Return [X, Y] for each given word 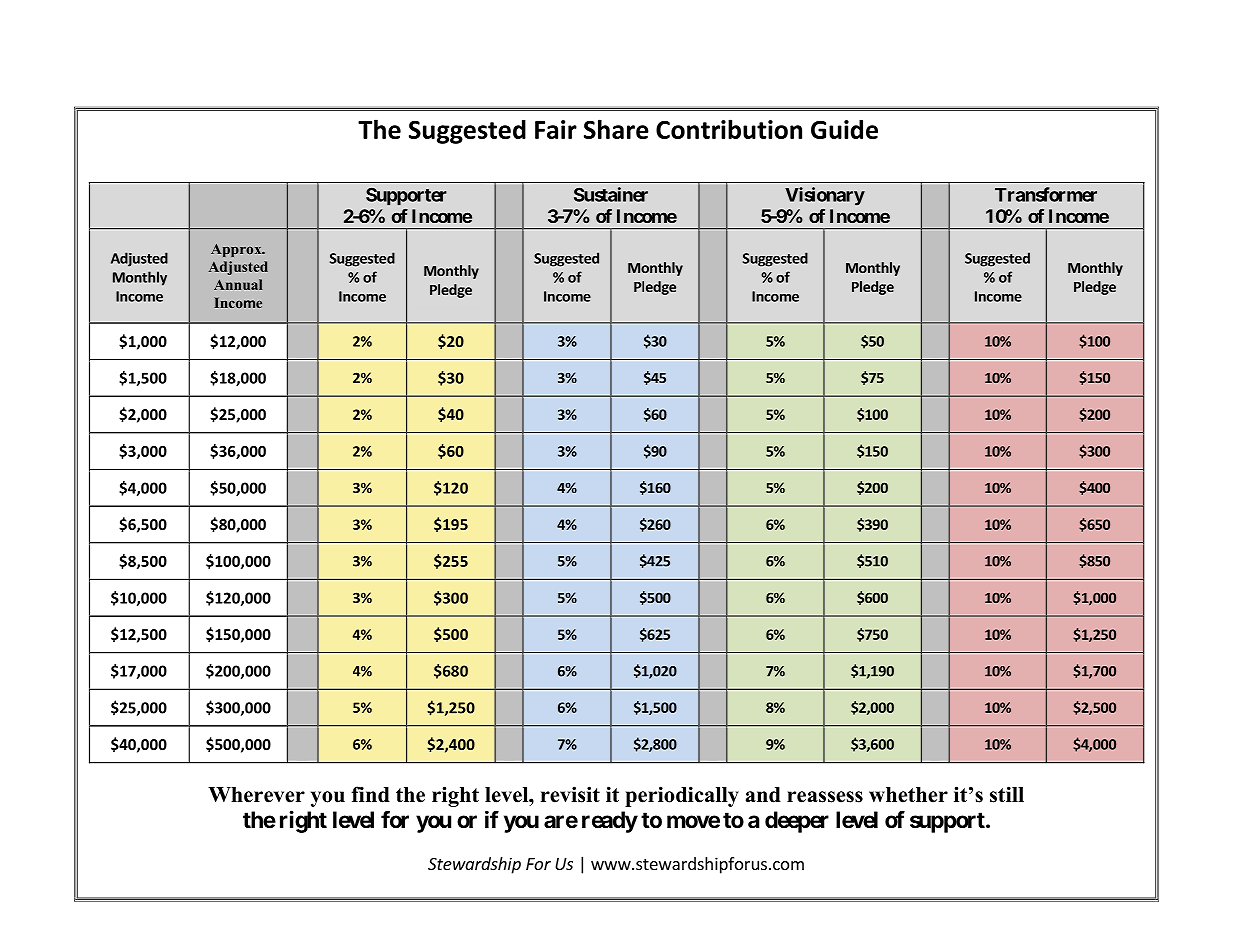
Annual [238, 284]
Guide [844, 129]
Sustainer [611, 194]
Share [616, 129]
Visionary [825, 196]
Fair [556, 129]
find [370, 794]
